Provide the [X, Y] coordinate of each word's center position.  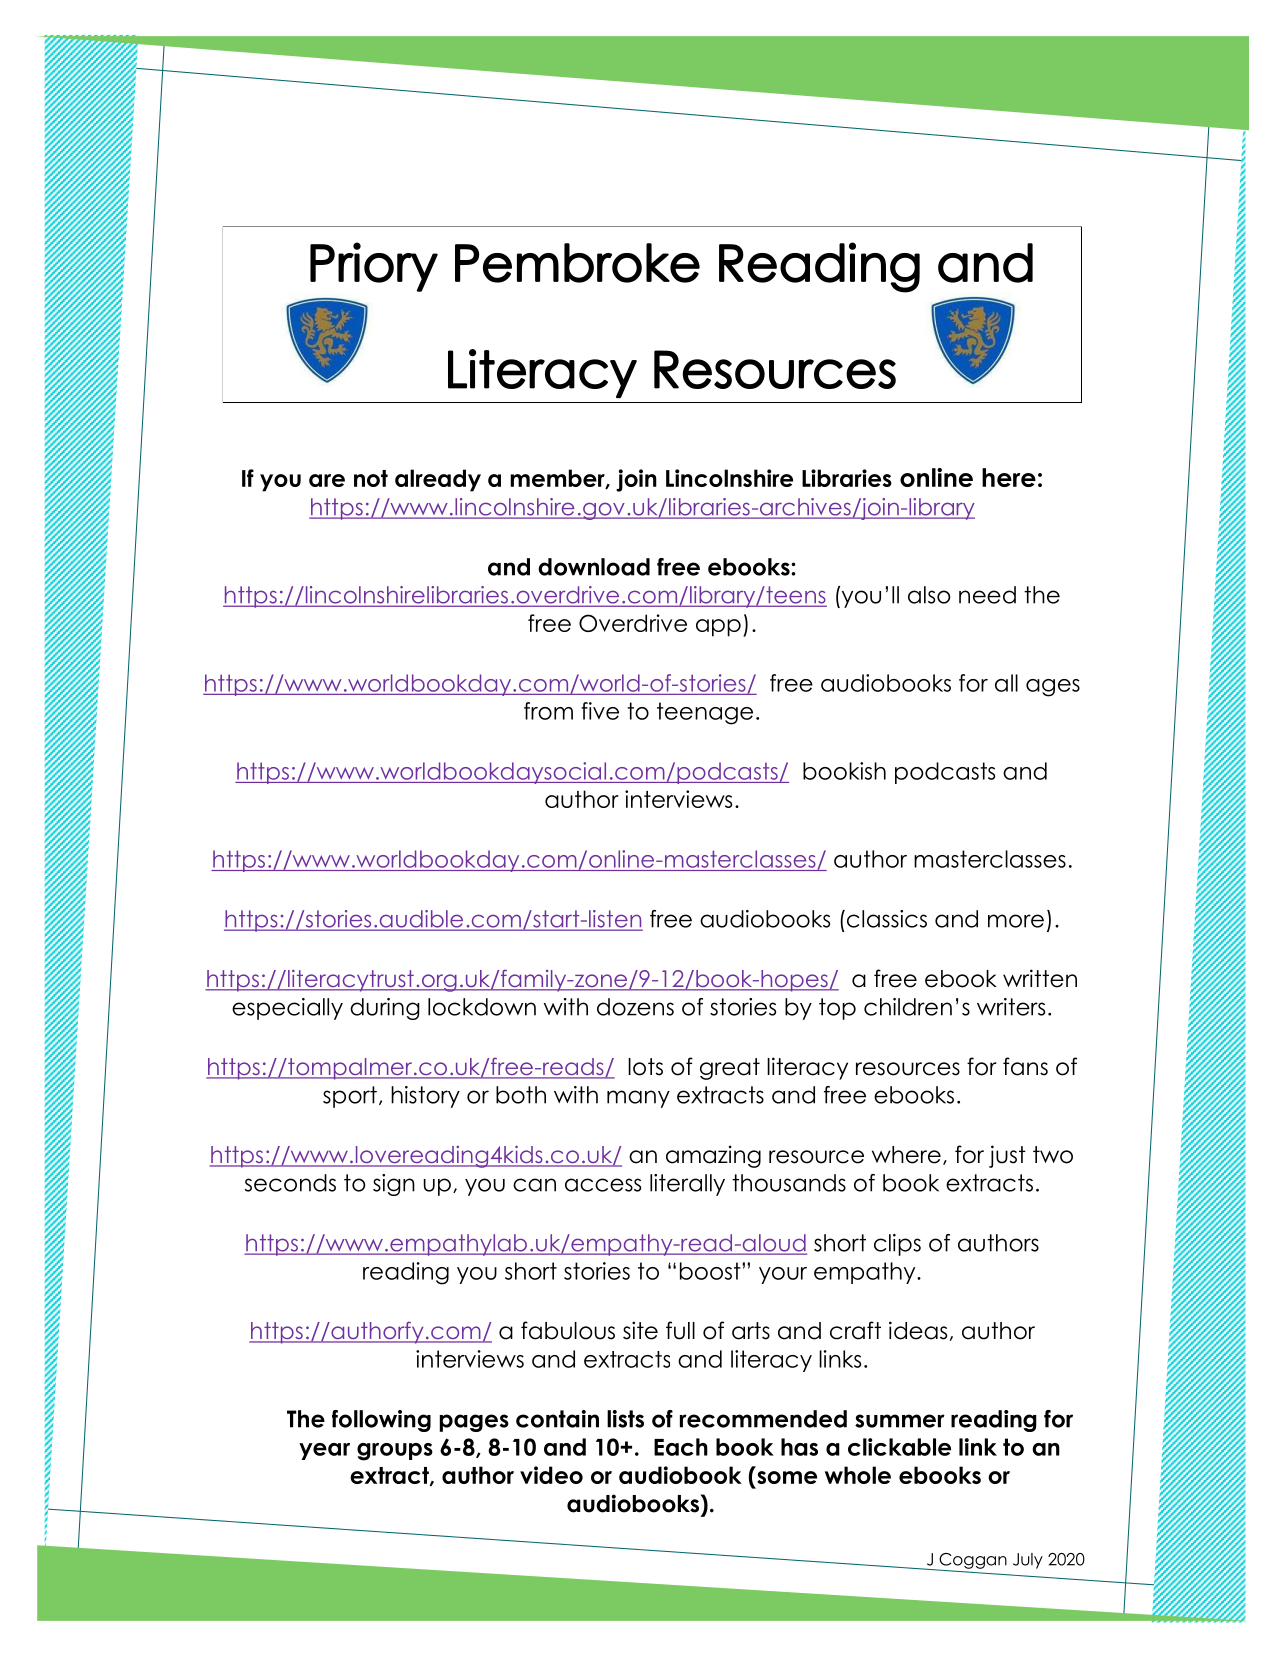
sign [394, 1185]
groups [395, 1452]
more [1016, 921]
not [371, 478]
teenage [705, 713]
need [987, 595]
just [1007, 1156]
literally [687, 1185]
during [385, 1009]
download [594, 567]
